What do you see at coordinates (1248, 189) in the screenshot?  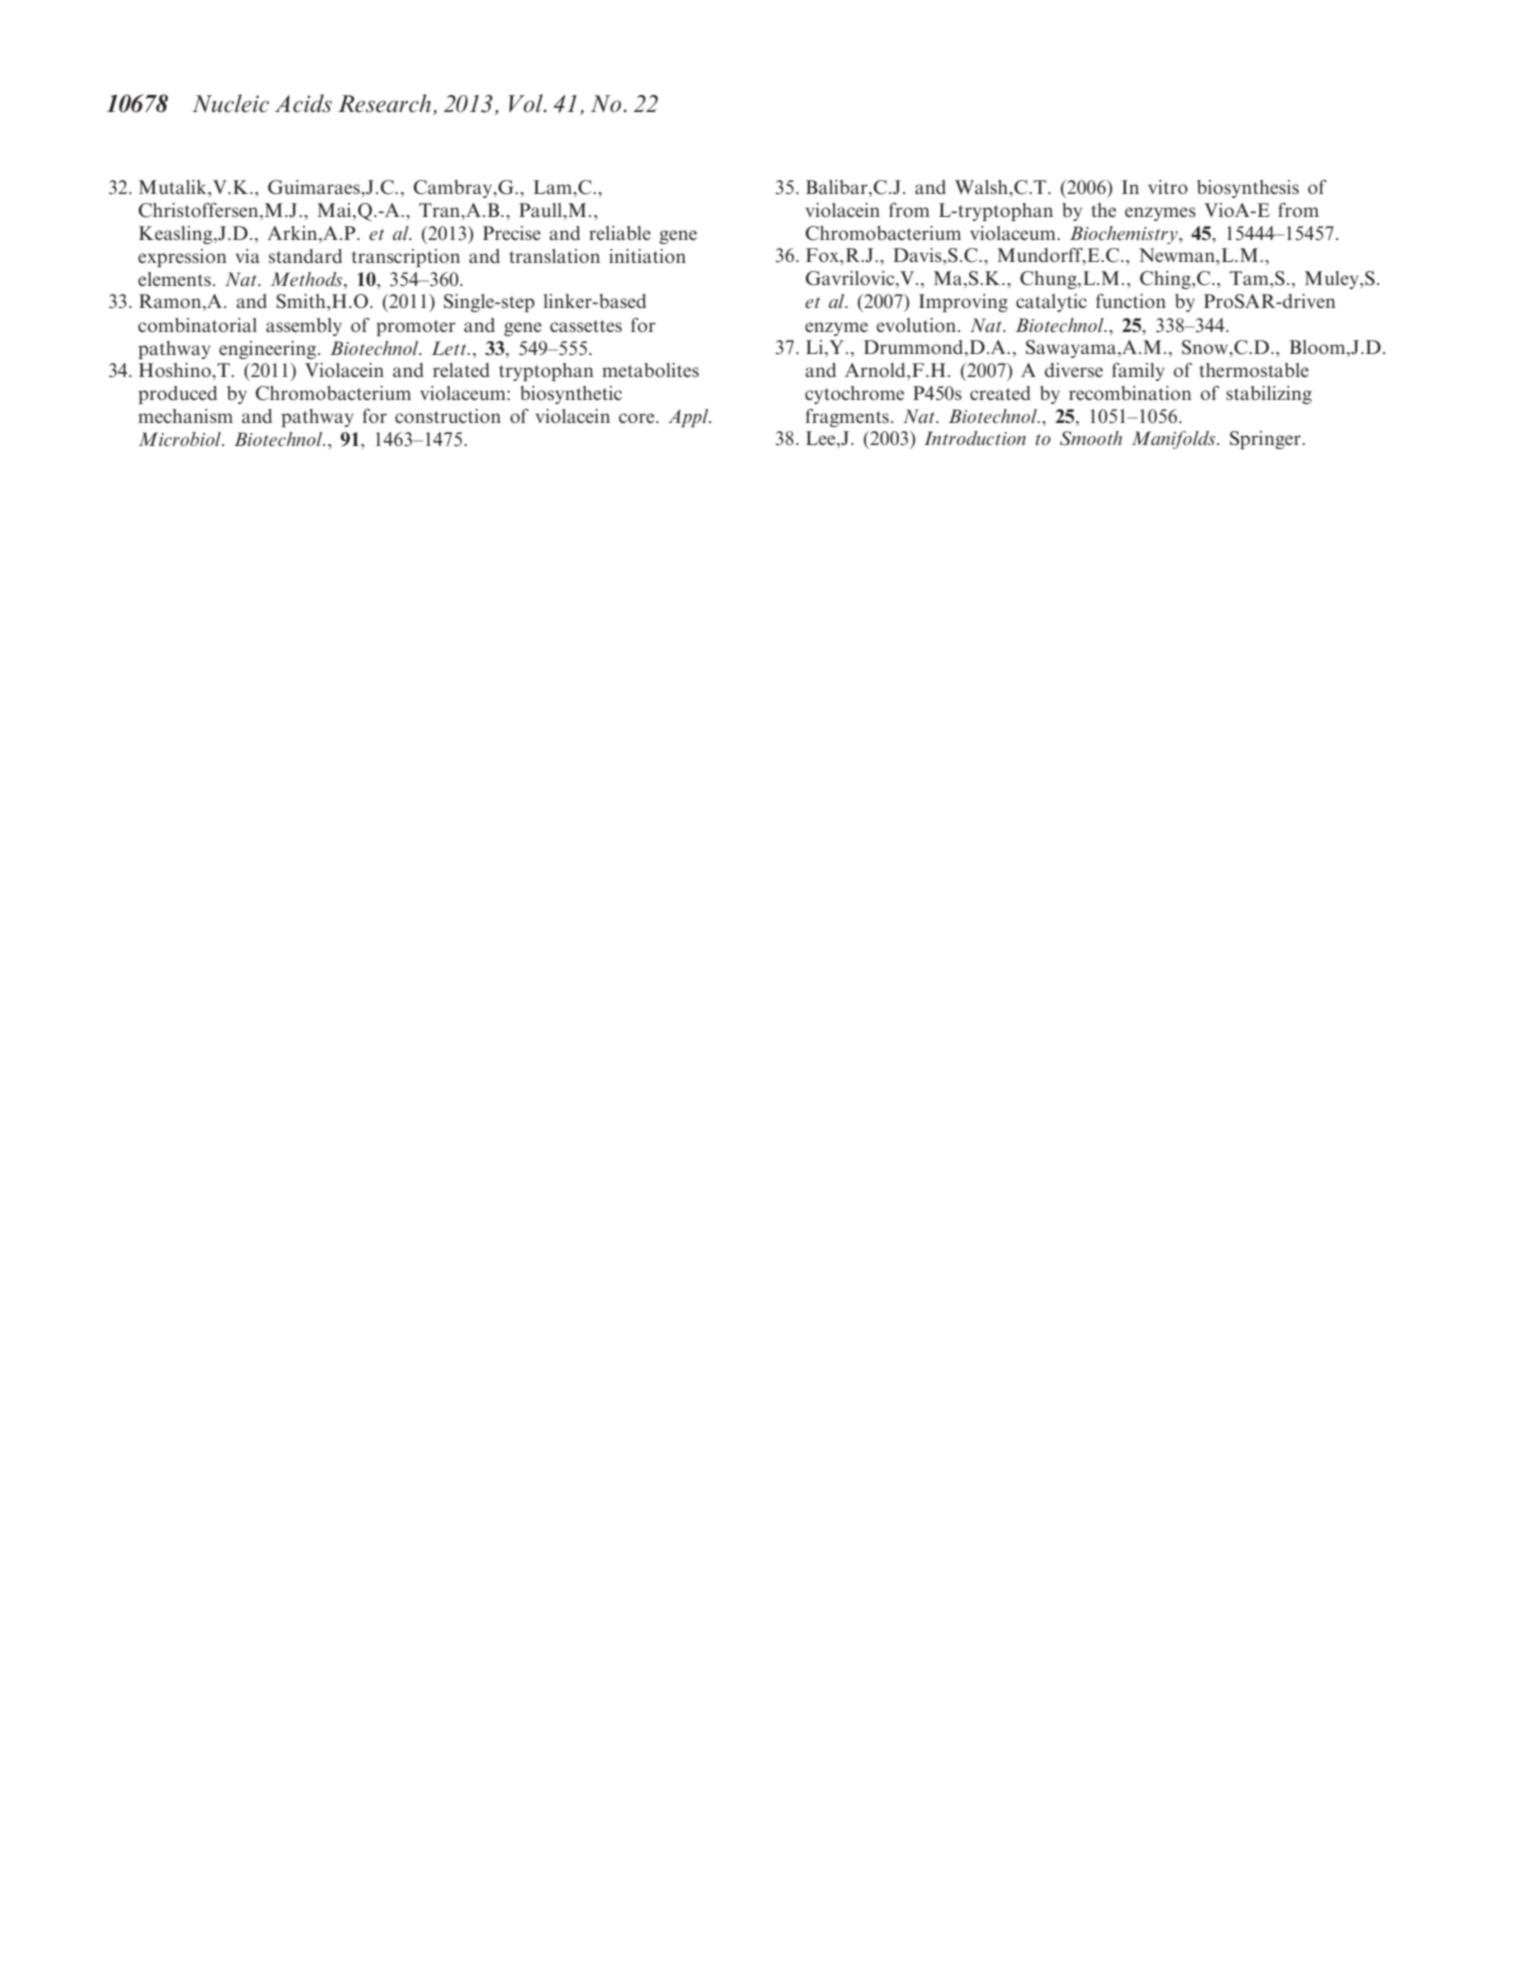 I see `biosynthesis` at bounding box center [1248, 189].
